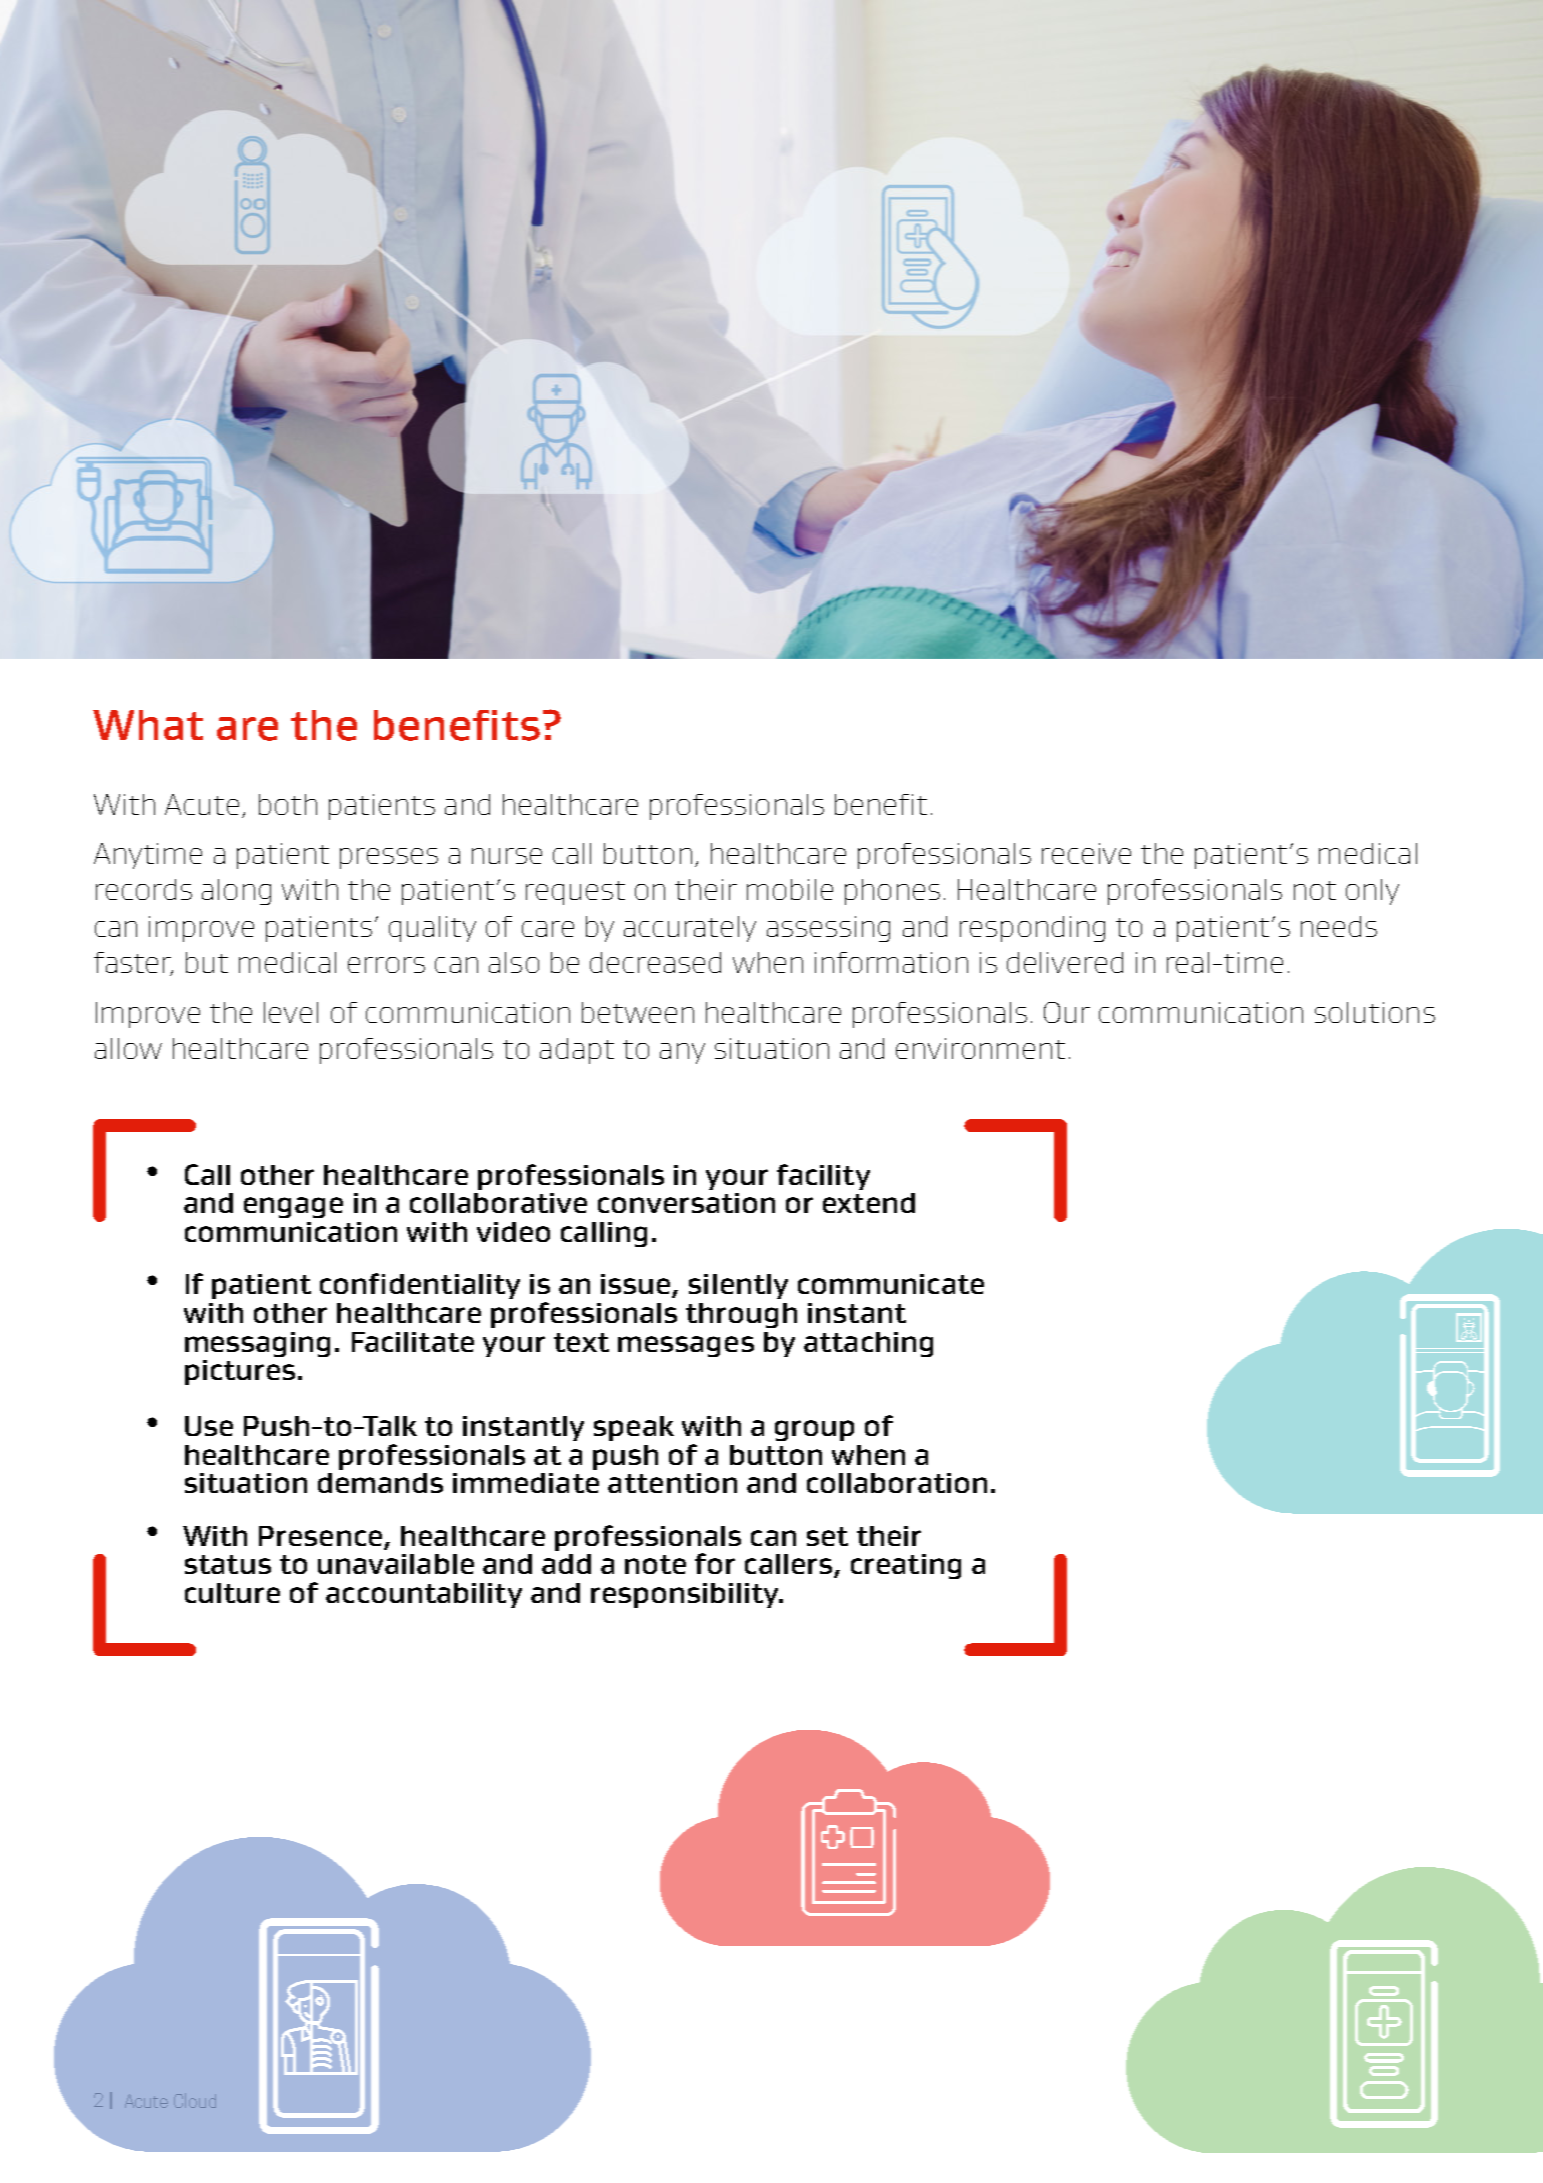 Image resolution: width=1543 pixels, height=2183 pixels. Describe the element at coordinates (790, 889) in the screenshot. I see `mobile` at that location.
